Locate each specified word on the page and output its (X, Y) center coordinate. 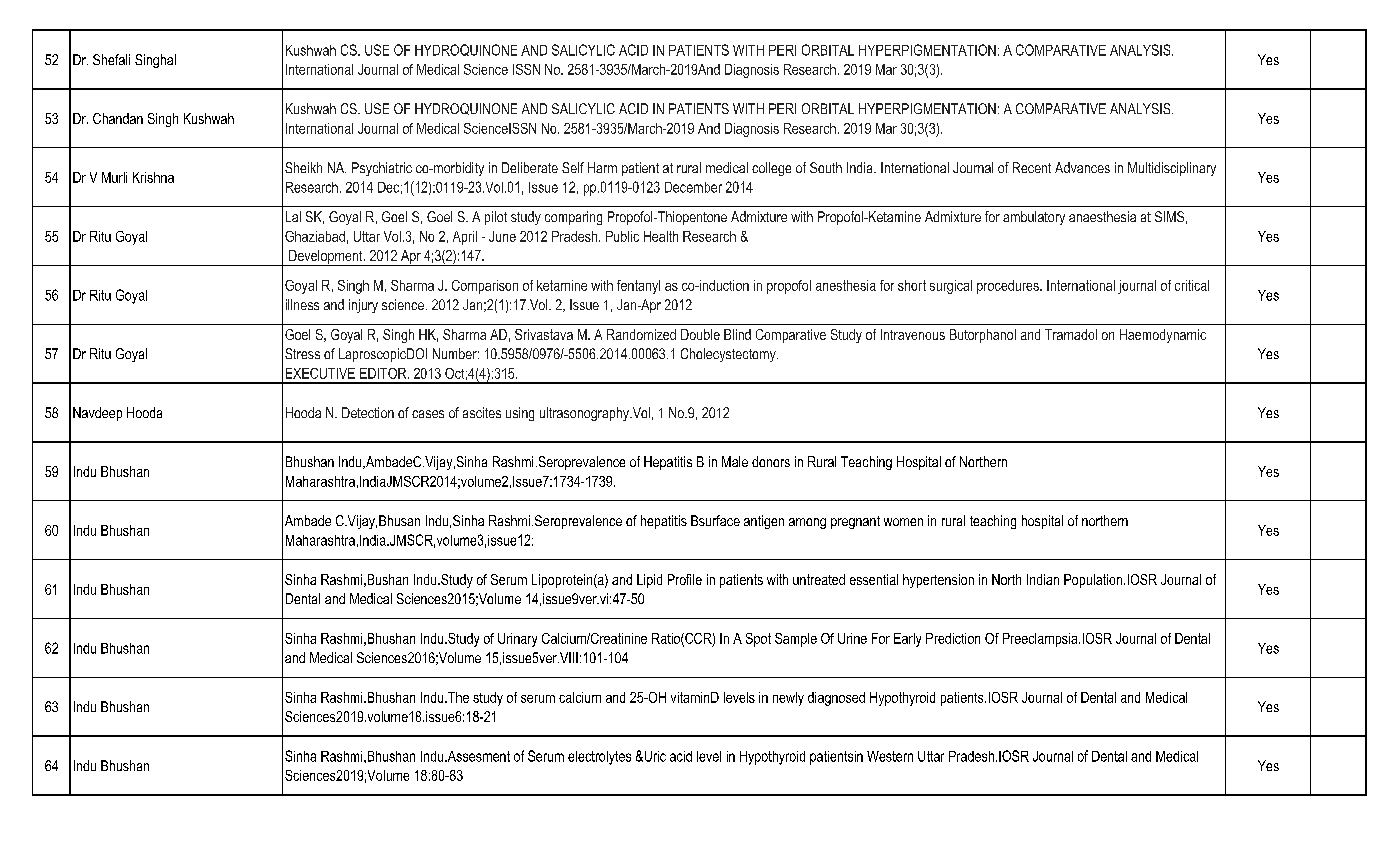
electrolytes (599, 758)
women (903, 522)
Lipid (649, 581)
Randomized (641, 334)
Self (573, 167)
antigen (764, 522)
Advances (1082, 167)
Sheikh (303, 167)
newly (788, 699)
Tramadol (1071, 334)
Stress (302, 353)
